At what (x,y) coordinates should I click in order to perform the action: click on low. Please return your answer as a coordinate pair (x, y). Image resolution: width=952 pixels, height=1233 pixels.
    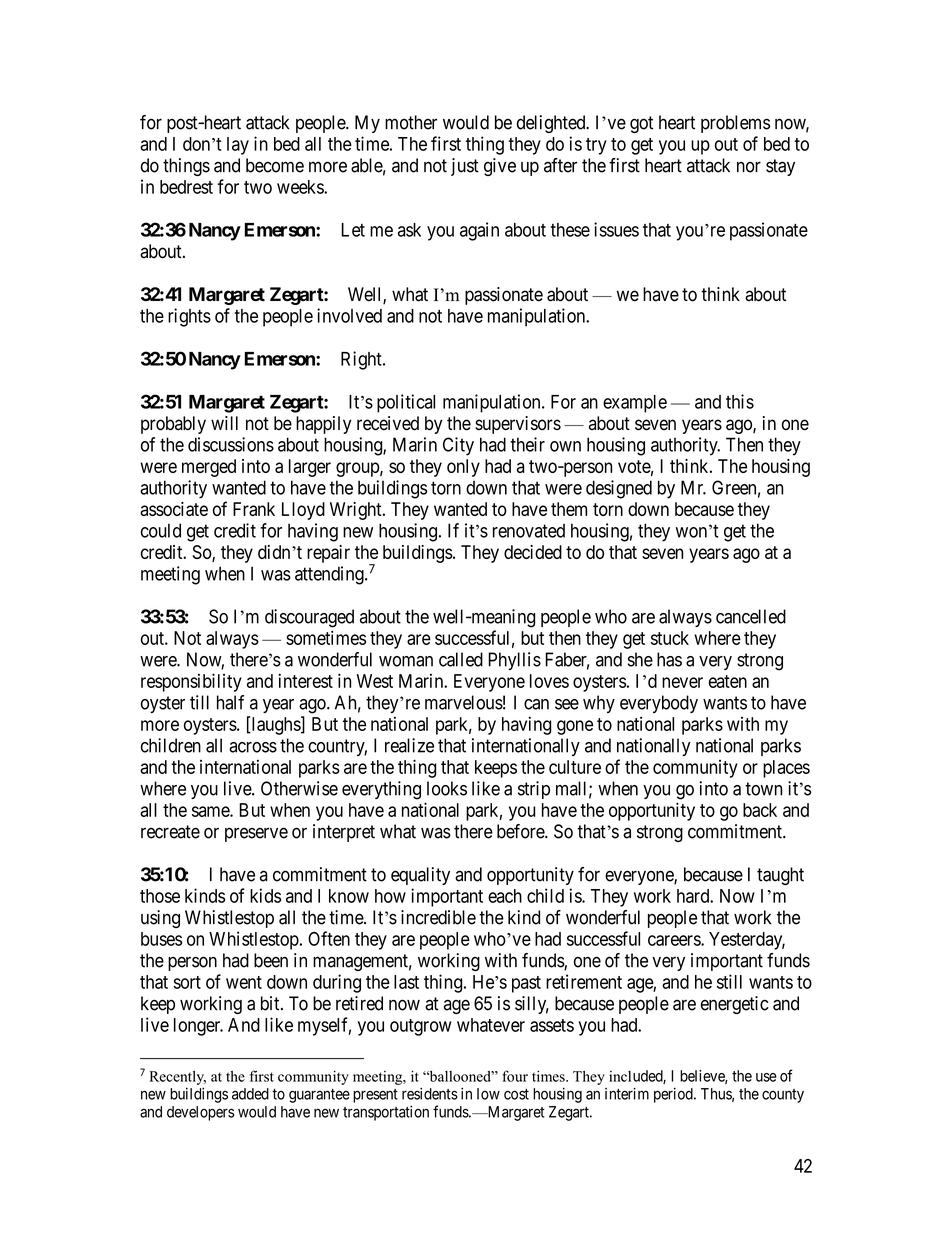
    Looking at the image, I should click on (488, 1094).
